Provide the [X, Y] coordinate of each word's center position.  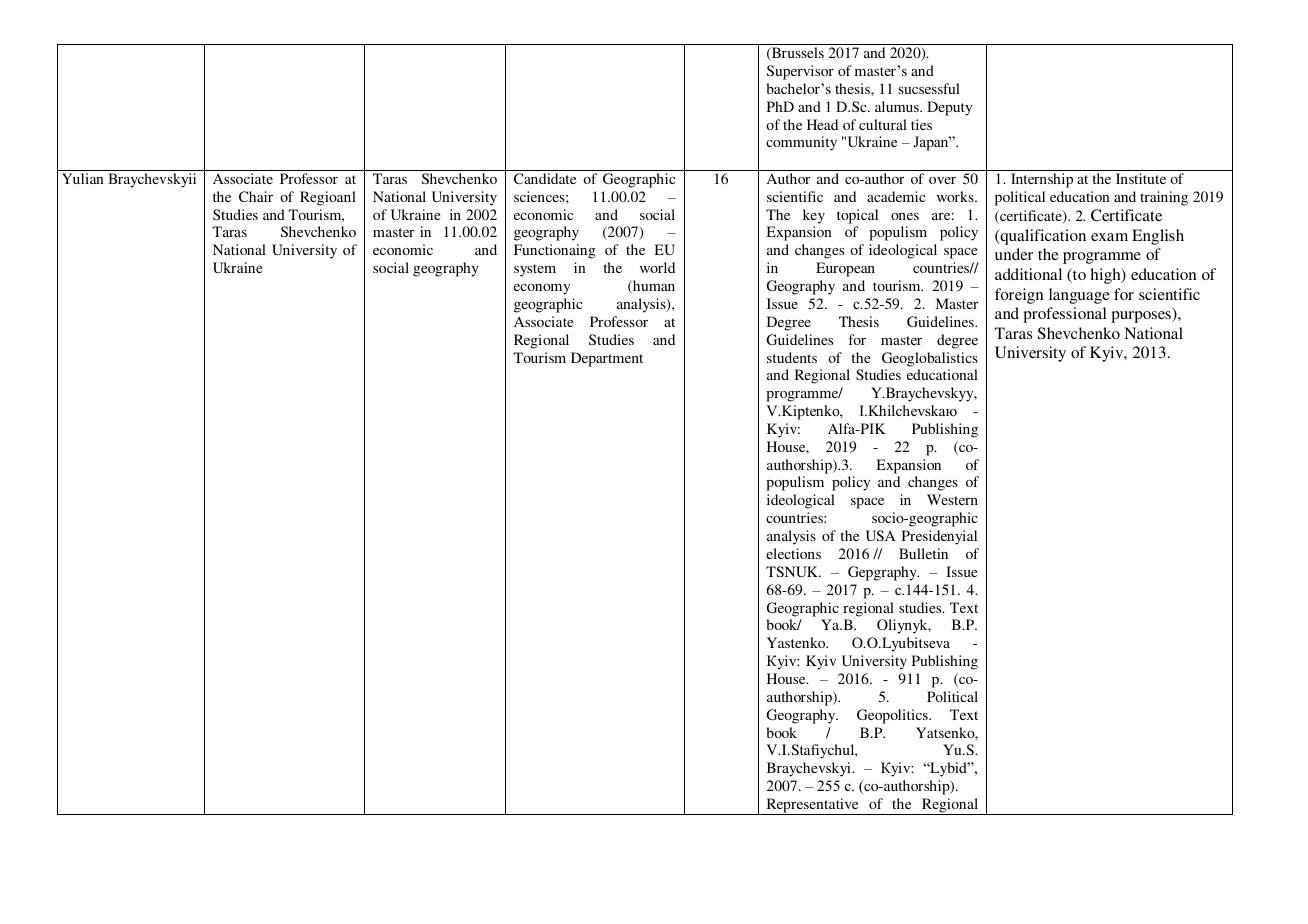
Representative [812, 806]
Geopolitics [893, 716]
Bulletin [923, 553]
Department [607, 359]
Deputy [949, 108]
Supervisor [800, 72]
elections [793, 553]
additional [1028, 274]
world [657, 267]
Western [952, 499]
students [792, 357]
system [535, 270]
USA [881, 535]
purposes [1142, 317]
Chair [256, 196]
